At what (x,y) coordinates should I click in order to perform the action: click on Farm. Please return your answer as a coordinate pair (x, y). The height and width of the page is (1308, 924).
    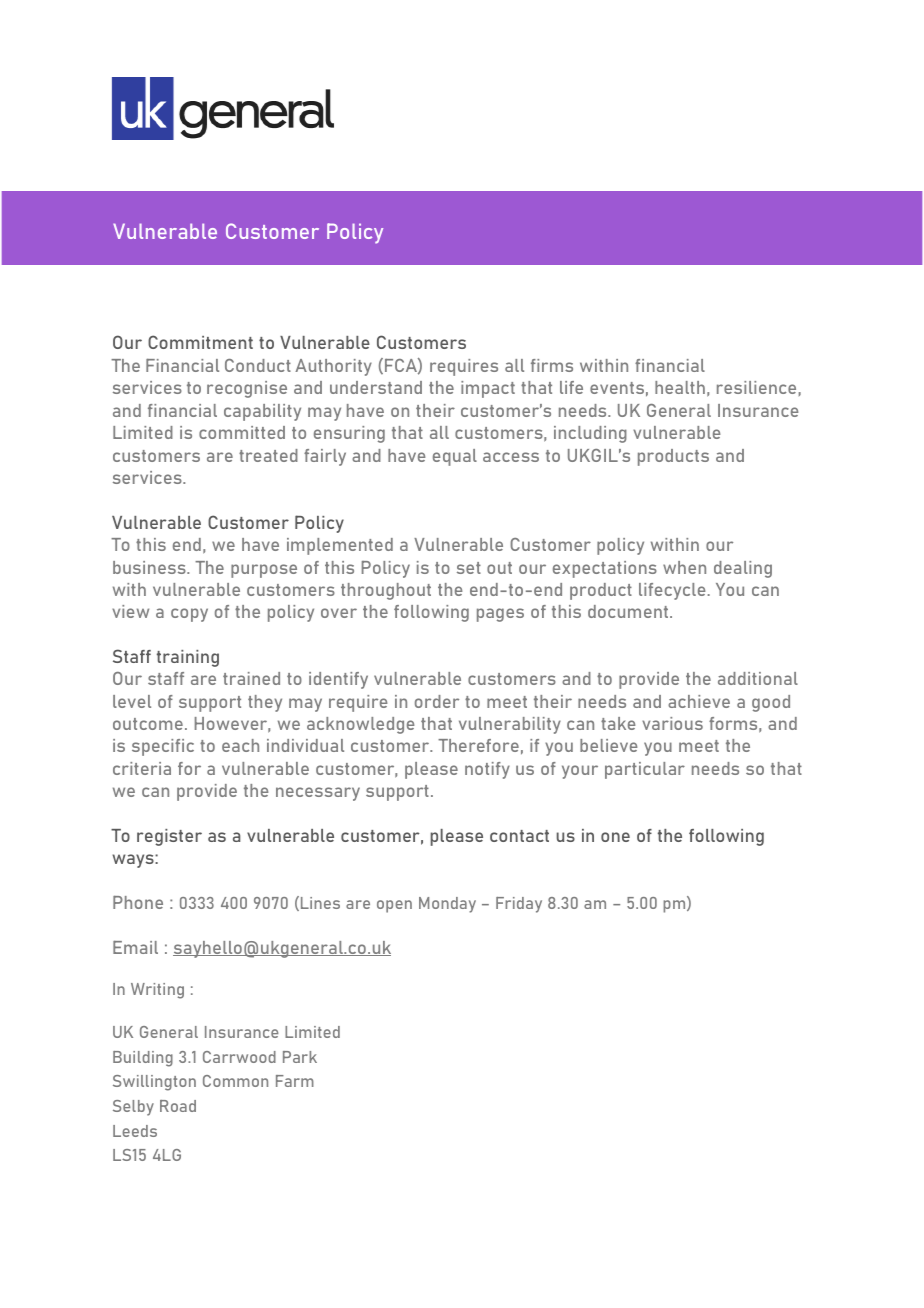
    Looking at the image, I should click on (295, 1081).
